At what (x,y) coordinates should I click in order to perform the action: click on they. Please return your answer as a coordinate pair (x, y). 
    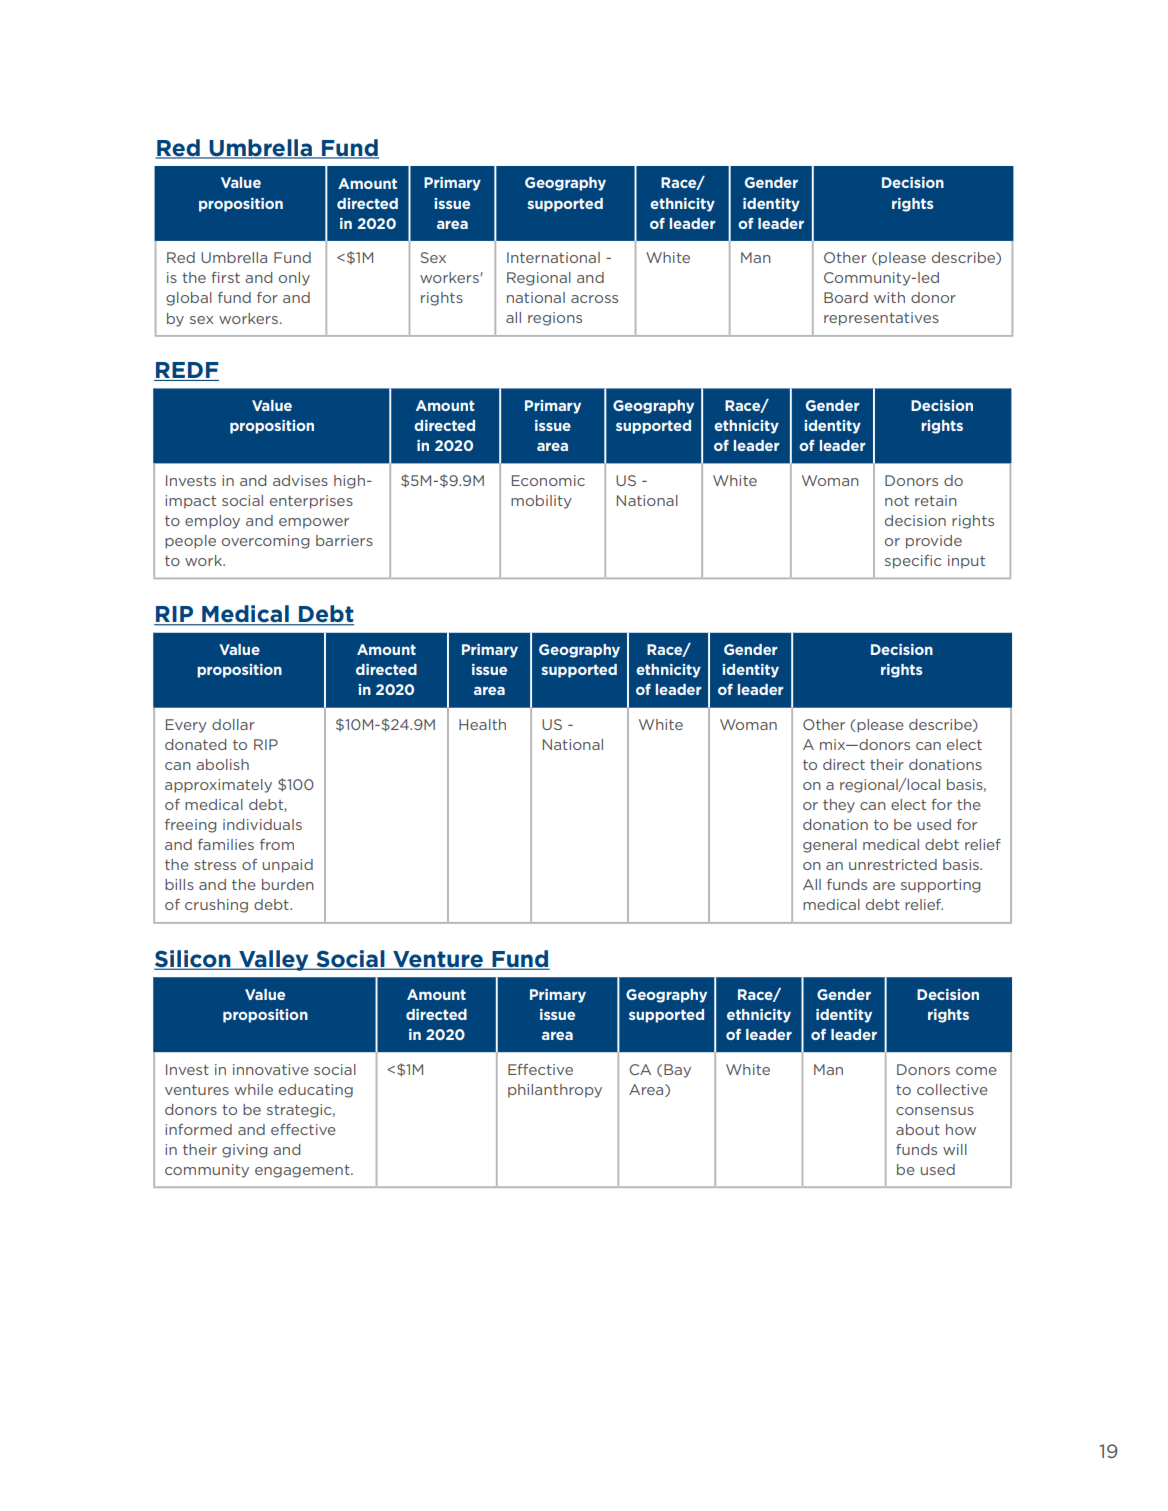
    Looking at the image, I should click on (839, 806).
